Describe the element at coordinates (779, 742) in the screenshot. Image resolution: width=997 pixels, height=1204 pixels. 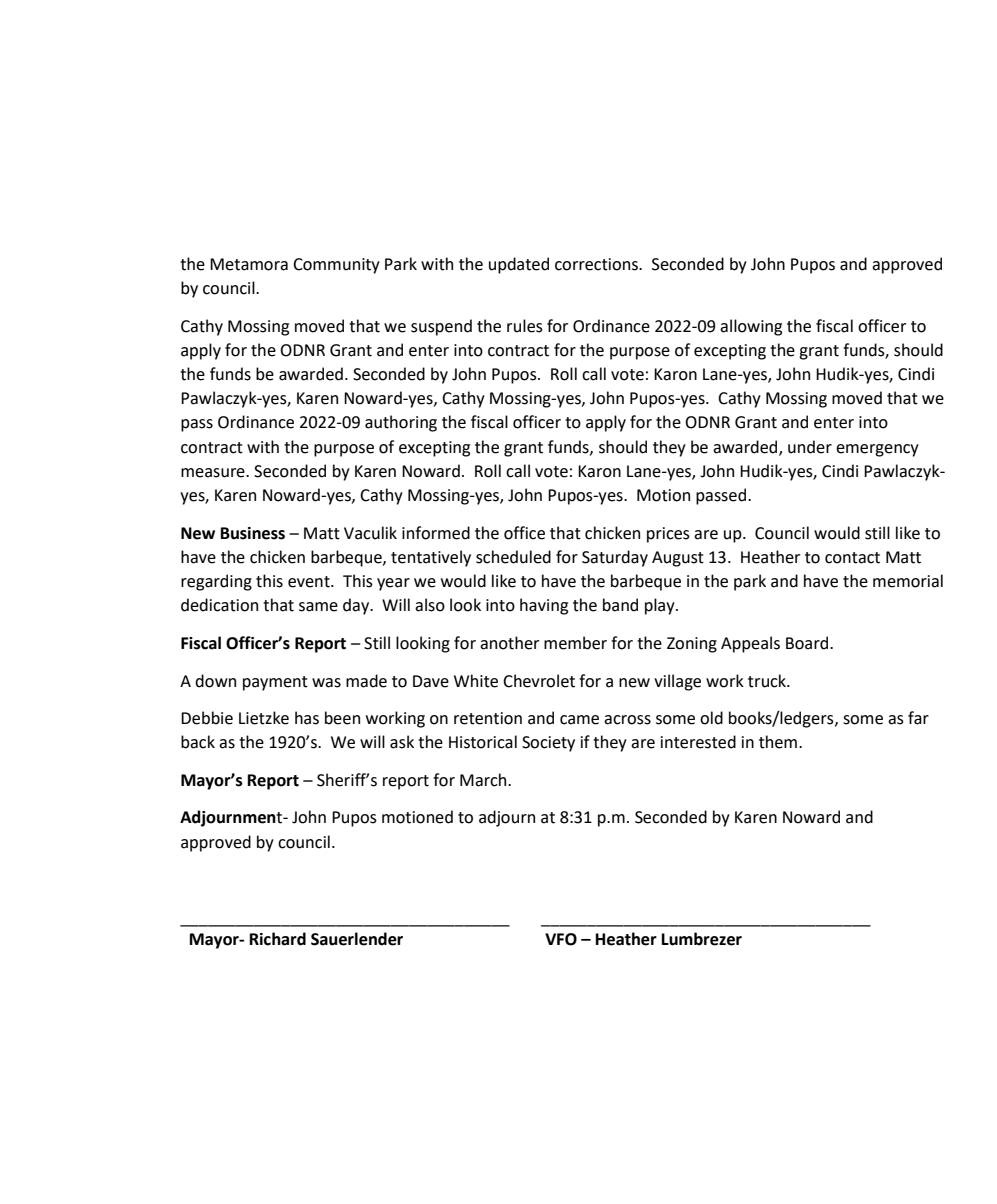
I see `them` at that location.
